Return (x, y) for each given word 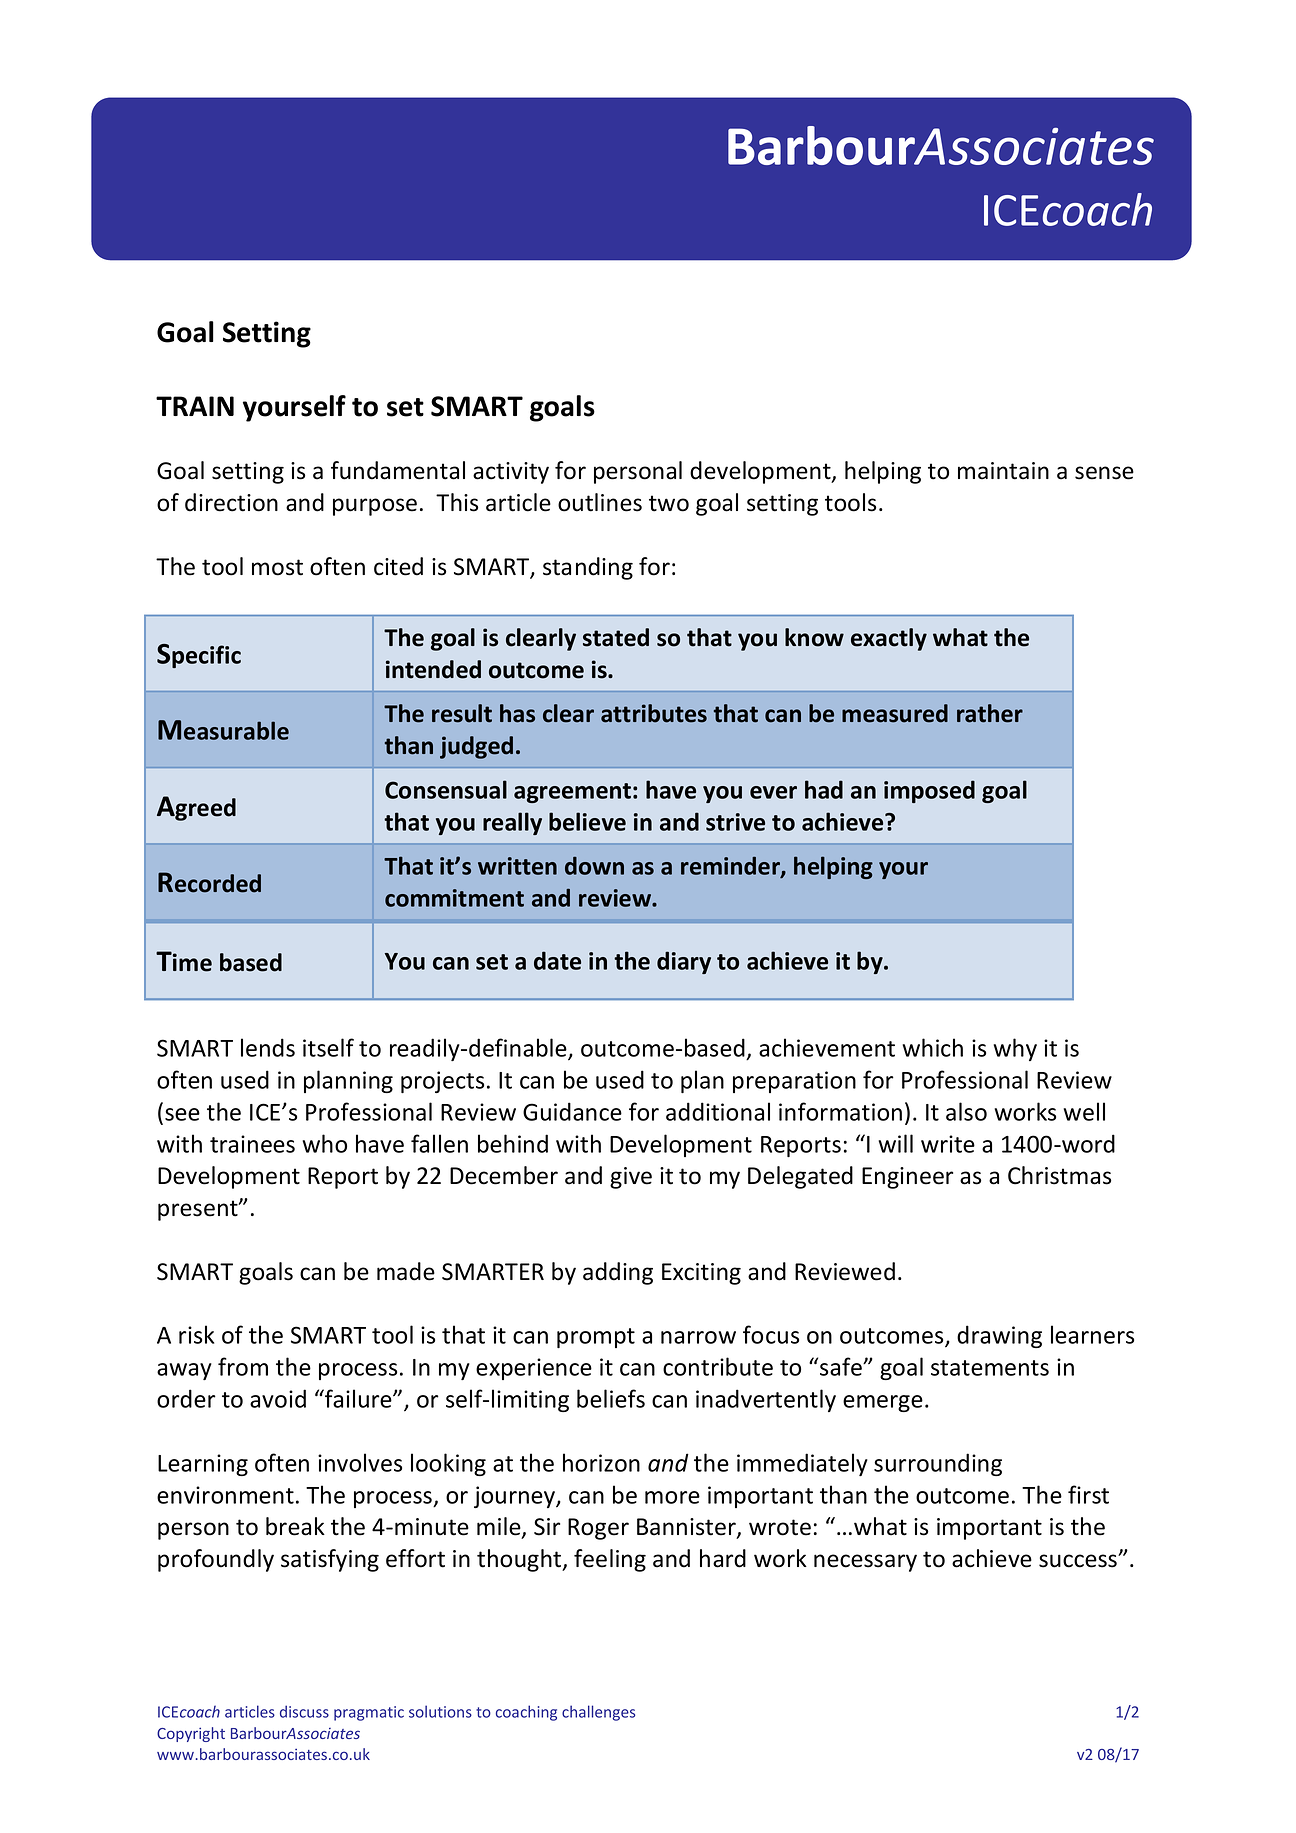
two (669, 503)
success (1079, 1561)
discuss (304, 1711)
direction (231, 502)
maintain (1003, 471)
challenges (598, 1713)
